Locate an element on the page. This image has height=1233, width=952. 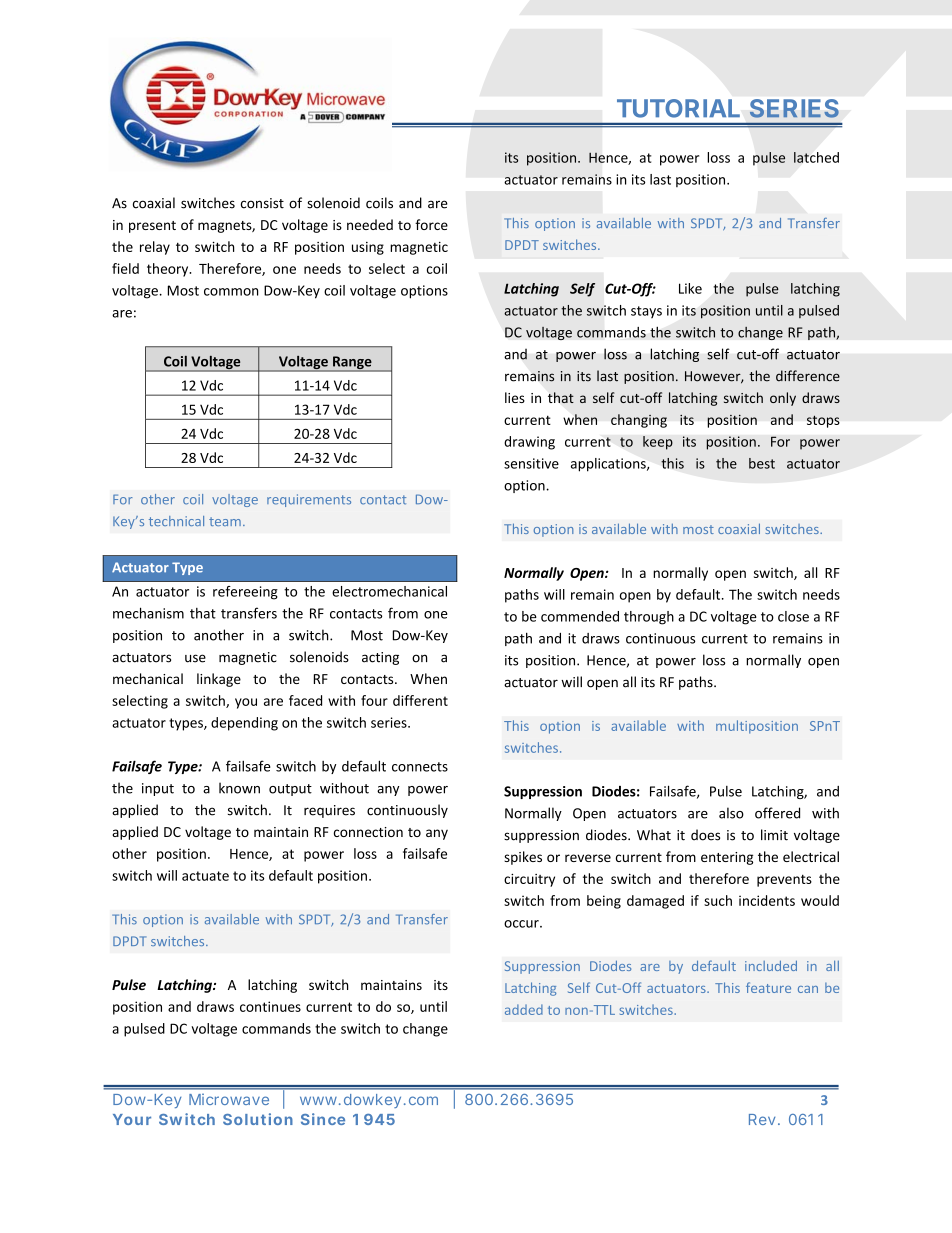
Microwave is located at coordinates (229, 1099).
